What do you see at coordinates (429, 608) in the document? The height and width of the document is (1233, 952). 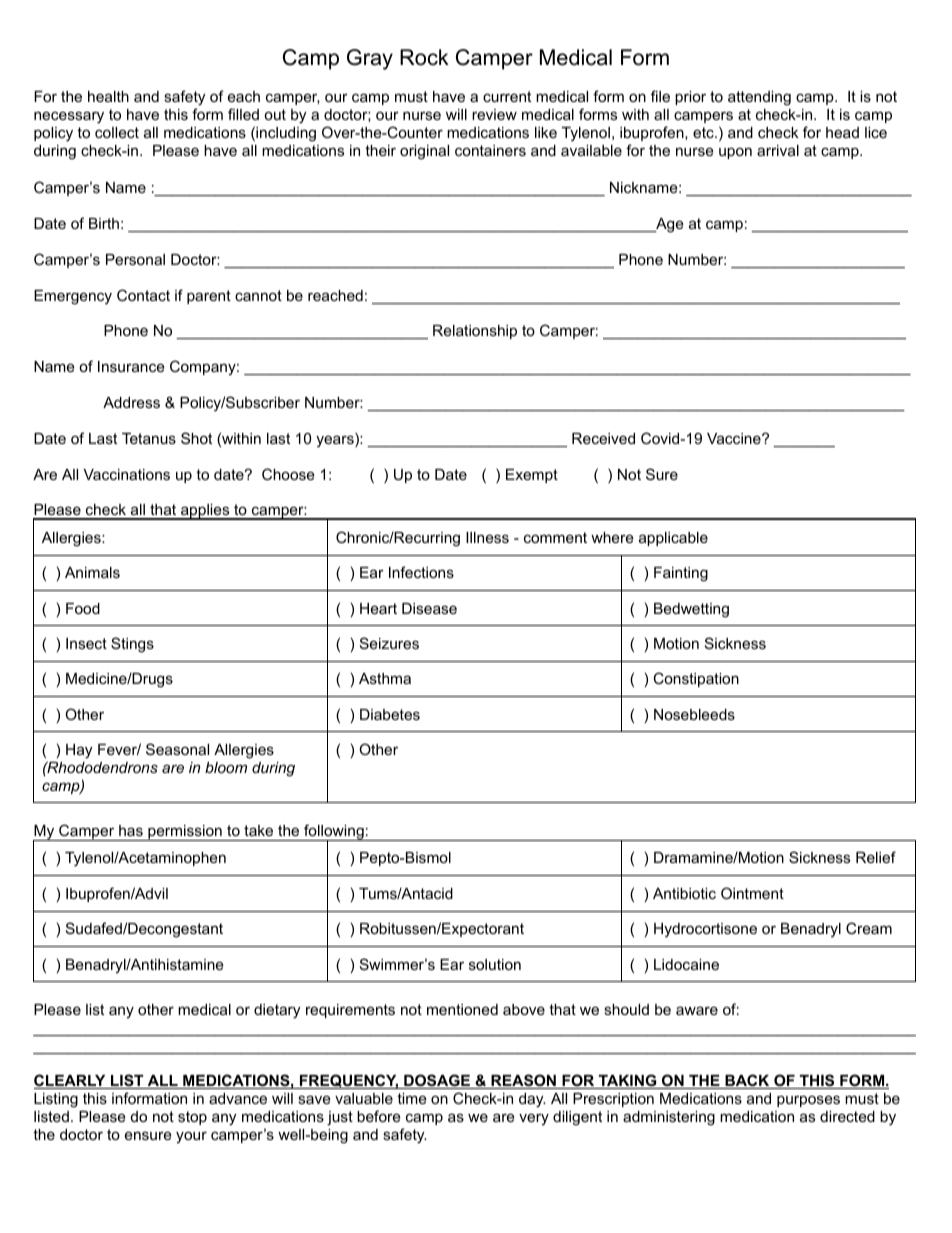 I see `Disease` at bounding box center [429, 608].
